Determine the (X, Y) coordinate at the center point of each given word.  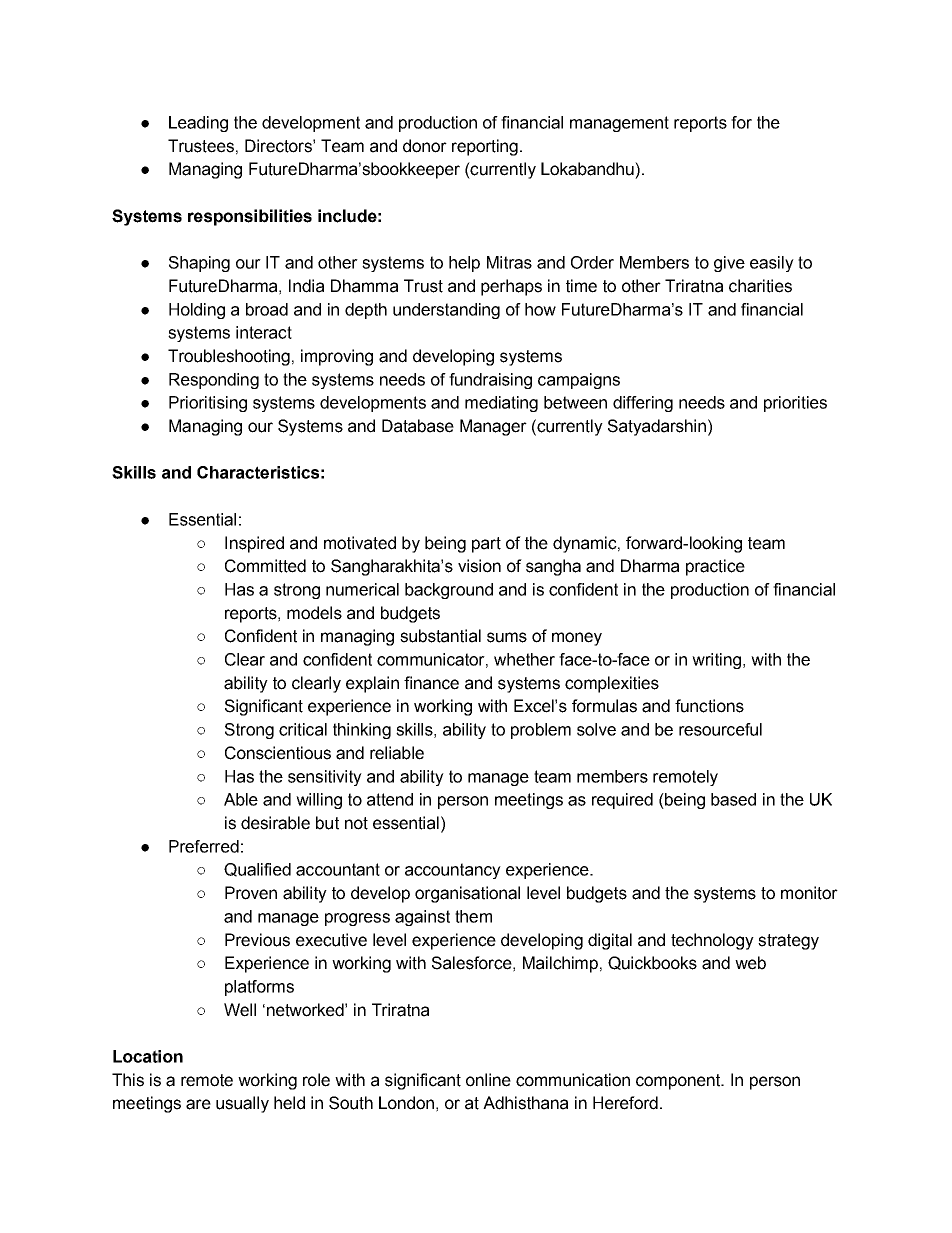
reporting (485, 147)
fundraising (490, 381)
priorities (795, 404)
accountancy (453, 871)
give (729, 264)
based (733, 799)
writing (716, 661)
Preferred (204, 846)
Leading (198, 124)
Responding (214, 381)
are (198, 1104)
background (449, 591)
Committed (265, 566)
